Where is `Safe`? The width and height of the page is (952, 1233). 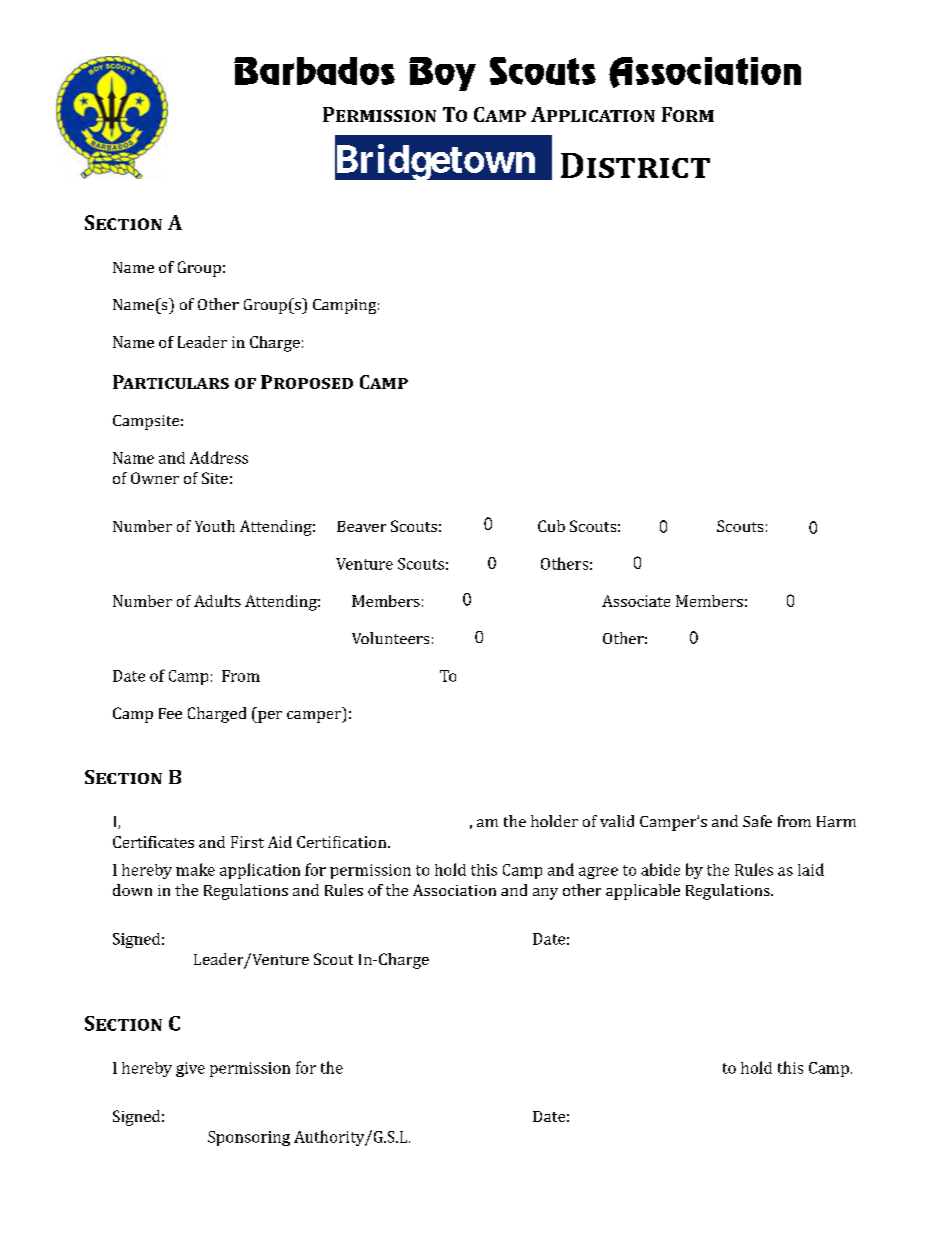 Safe is located at coordinates (757, 821).
